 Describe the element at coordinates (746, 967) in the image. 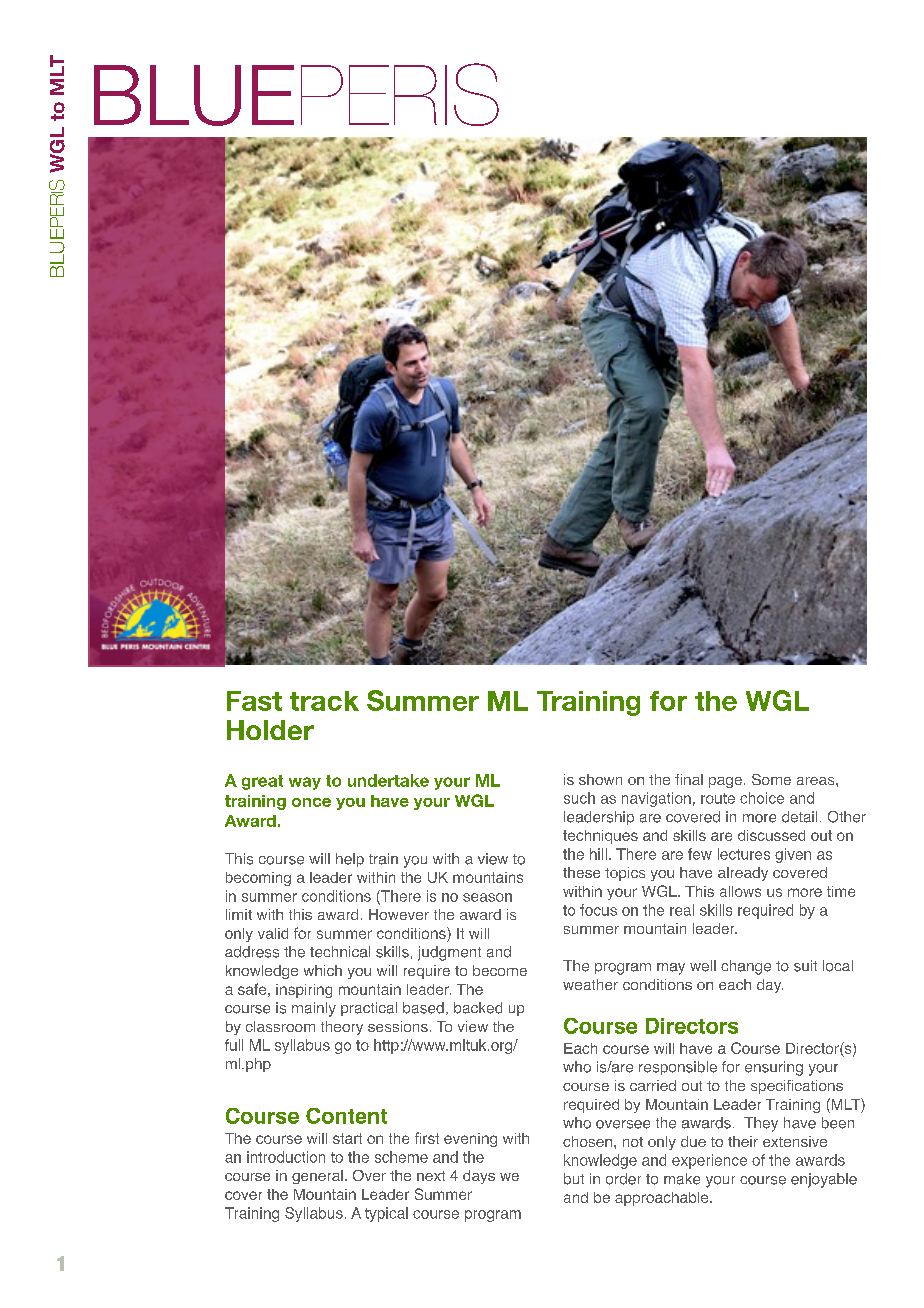

I see `change` at that location.
